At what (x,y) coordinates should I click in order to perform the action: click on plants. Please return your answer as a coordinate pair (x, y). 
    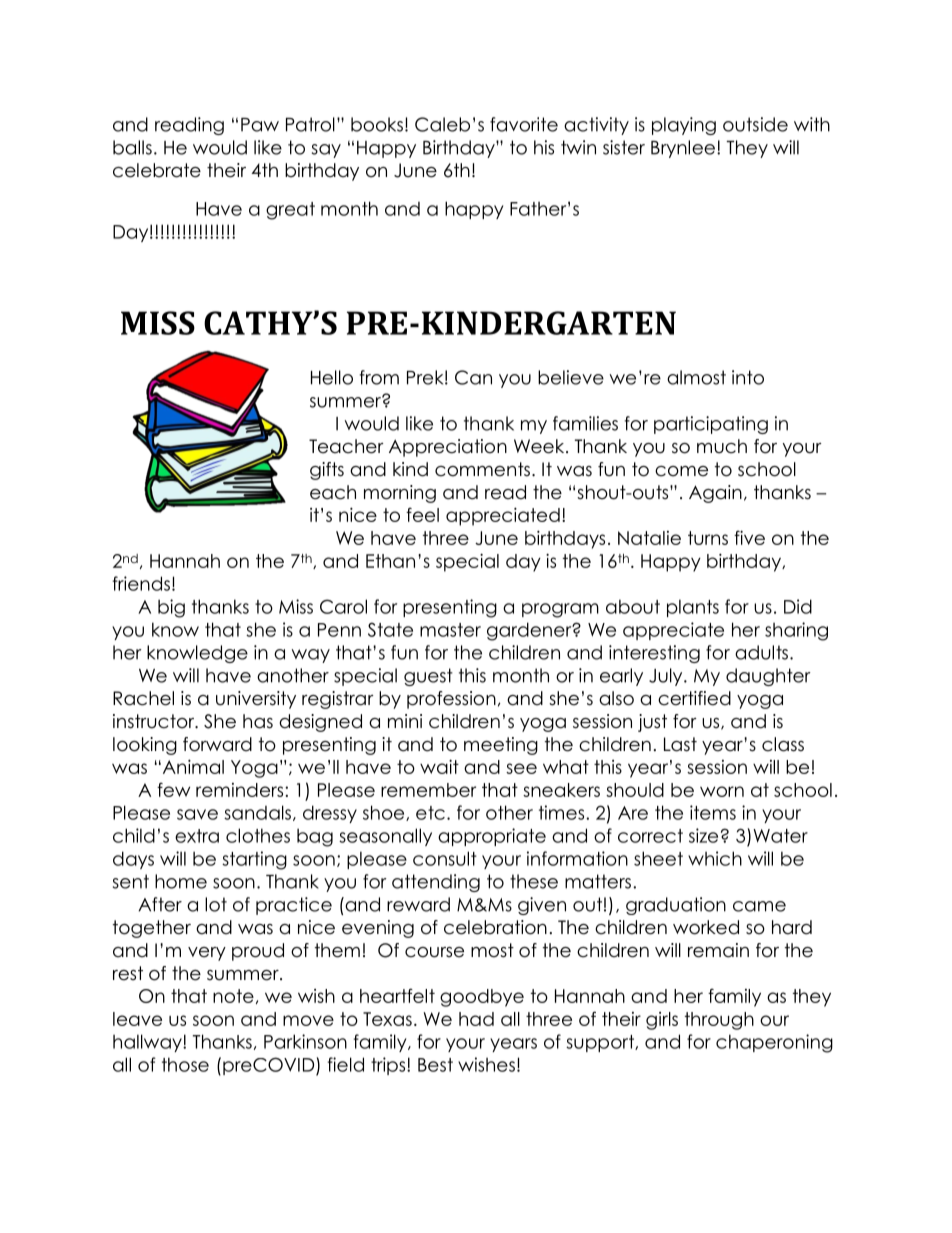
    Looking at the image, I should click on (693, 608).
